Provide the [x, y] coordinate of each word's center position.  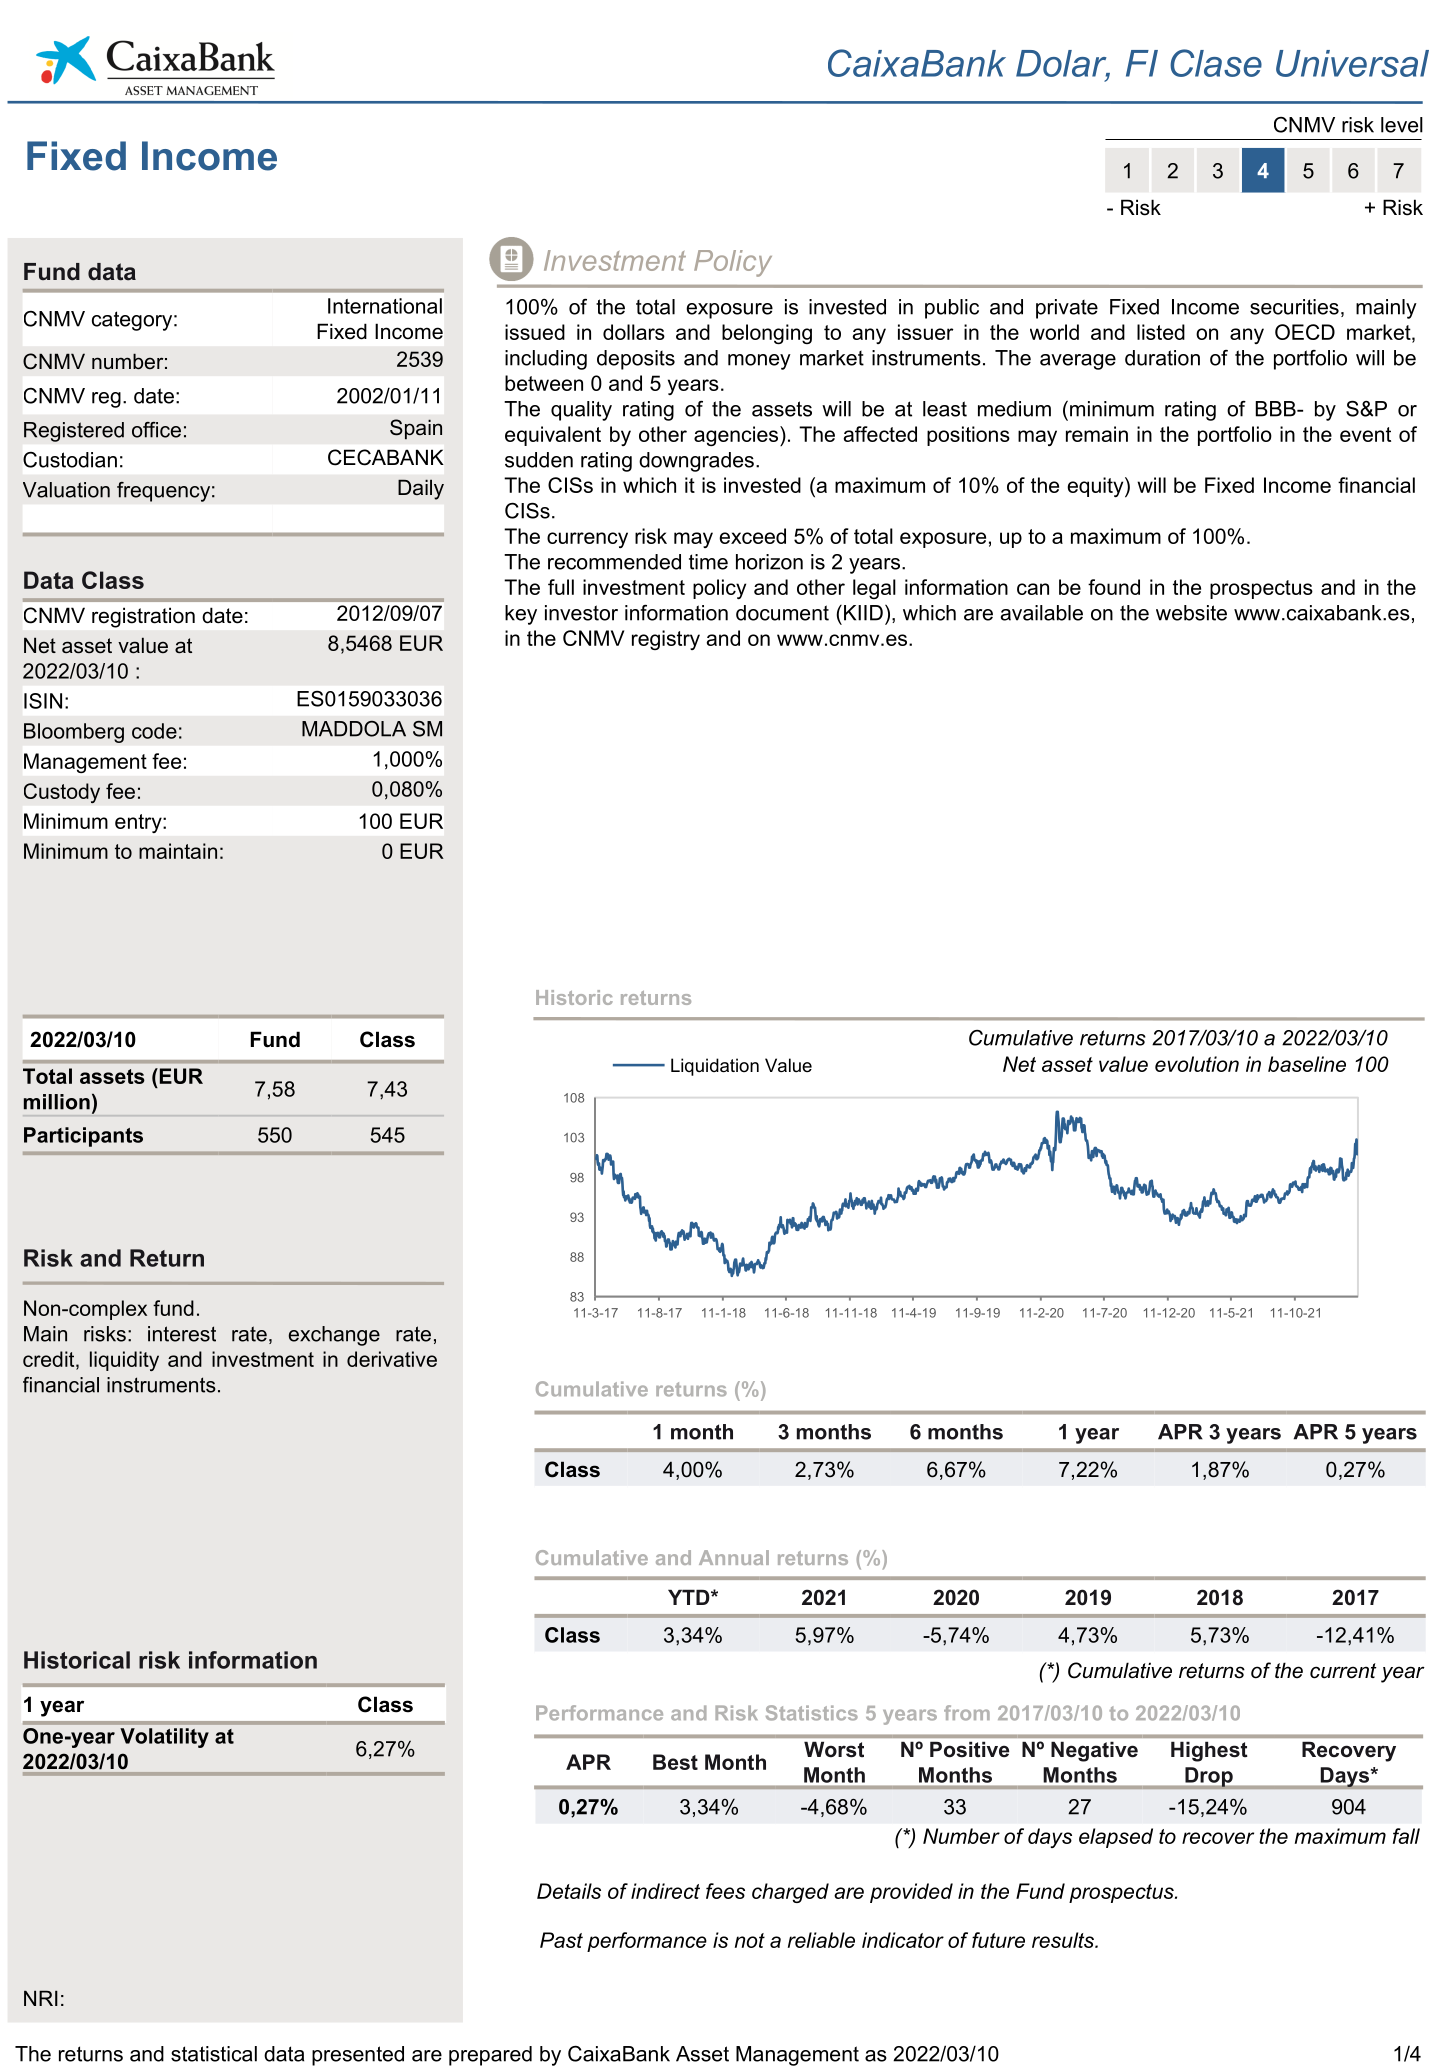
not [750, 1940]
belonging [767, 334]
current [1343, 1671]
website [1191, 613]
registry [666, 640]
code [154, 731]
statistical [214, 2054]
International [385, 306]
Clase [1216, 63]
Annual [734, 1557]
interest [182, 1334]
